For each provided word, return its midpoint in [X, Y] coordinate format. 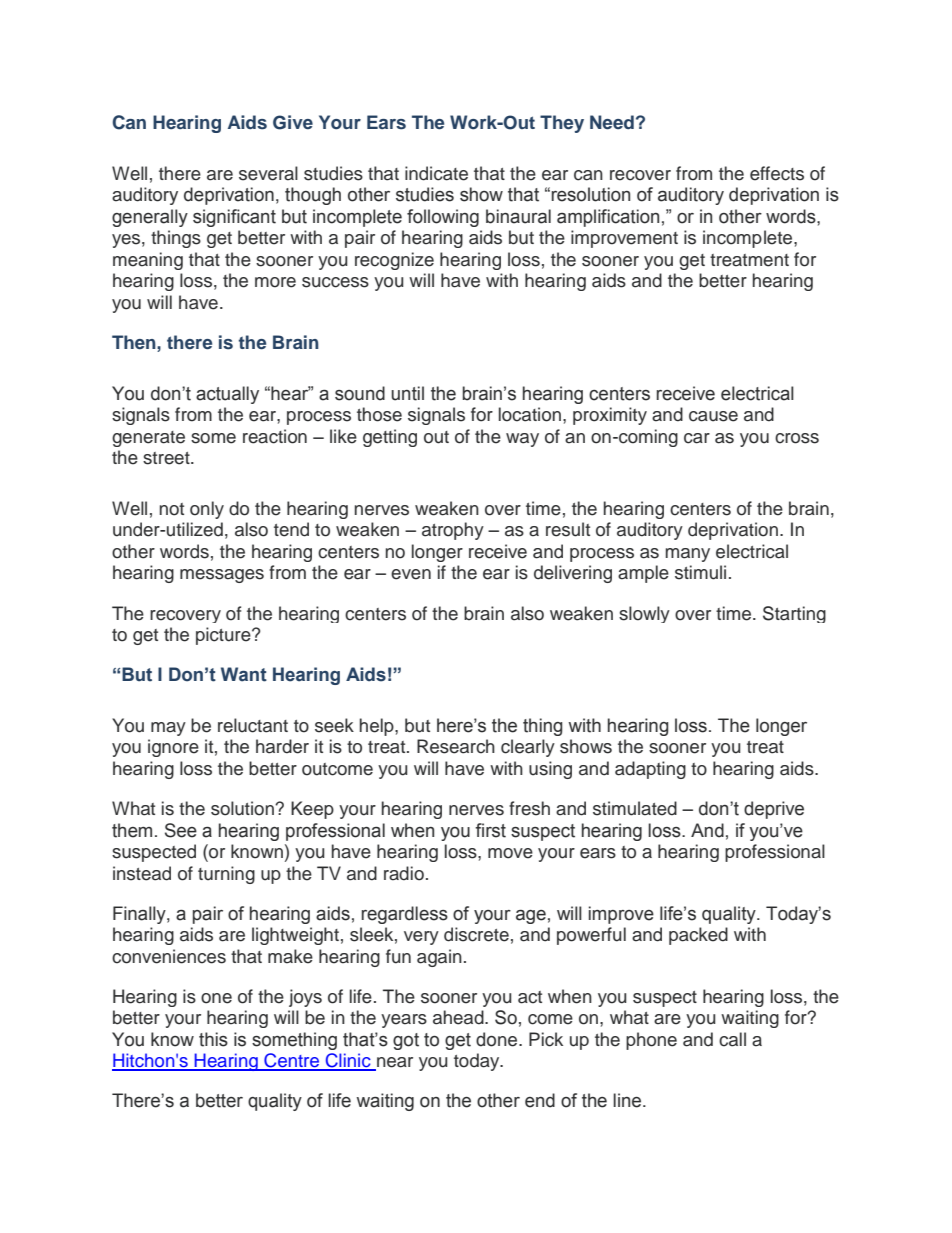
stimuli [700, 572]
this [213, 1039]
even [411, 574]
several [268, 173]
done [498, 1039]
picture [224, 636]
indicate [436, 173]
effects [777, 173]
